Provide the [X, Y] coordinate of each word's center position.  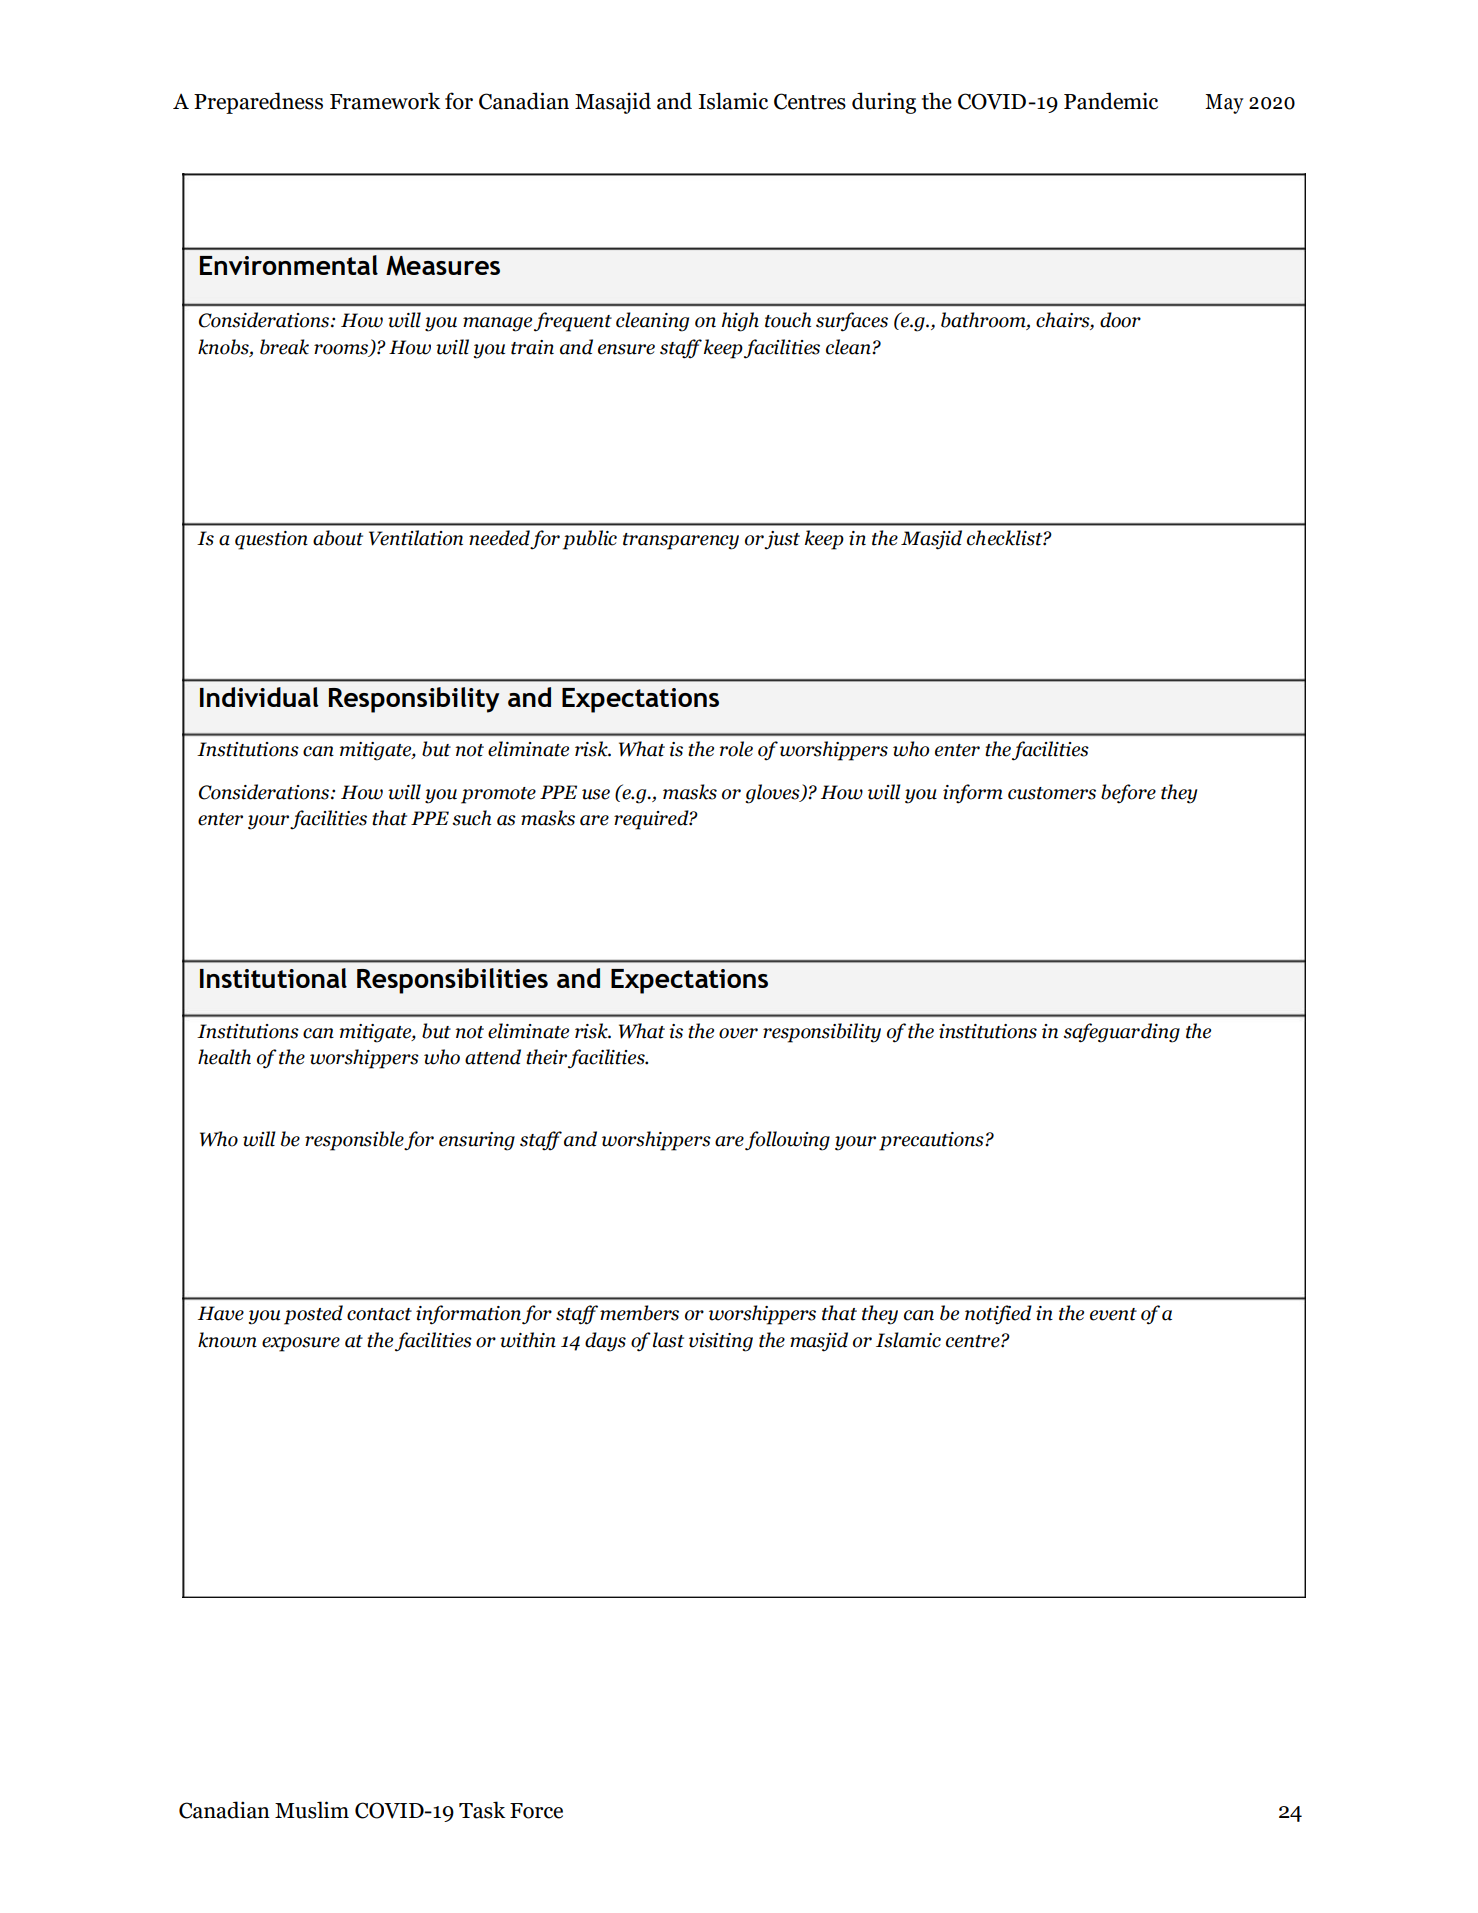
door [1120, 320]
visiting [721, 1342]
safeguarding [1121, 1033]
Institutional [273, 978]
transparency [681, 541]
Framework [385, 101]
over [738, 1033]
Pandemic [1111, 101]
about [338, 538]
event [1113, 1314]
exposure [301, 1344]
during [884, 103]
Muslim [312, 1810]
